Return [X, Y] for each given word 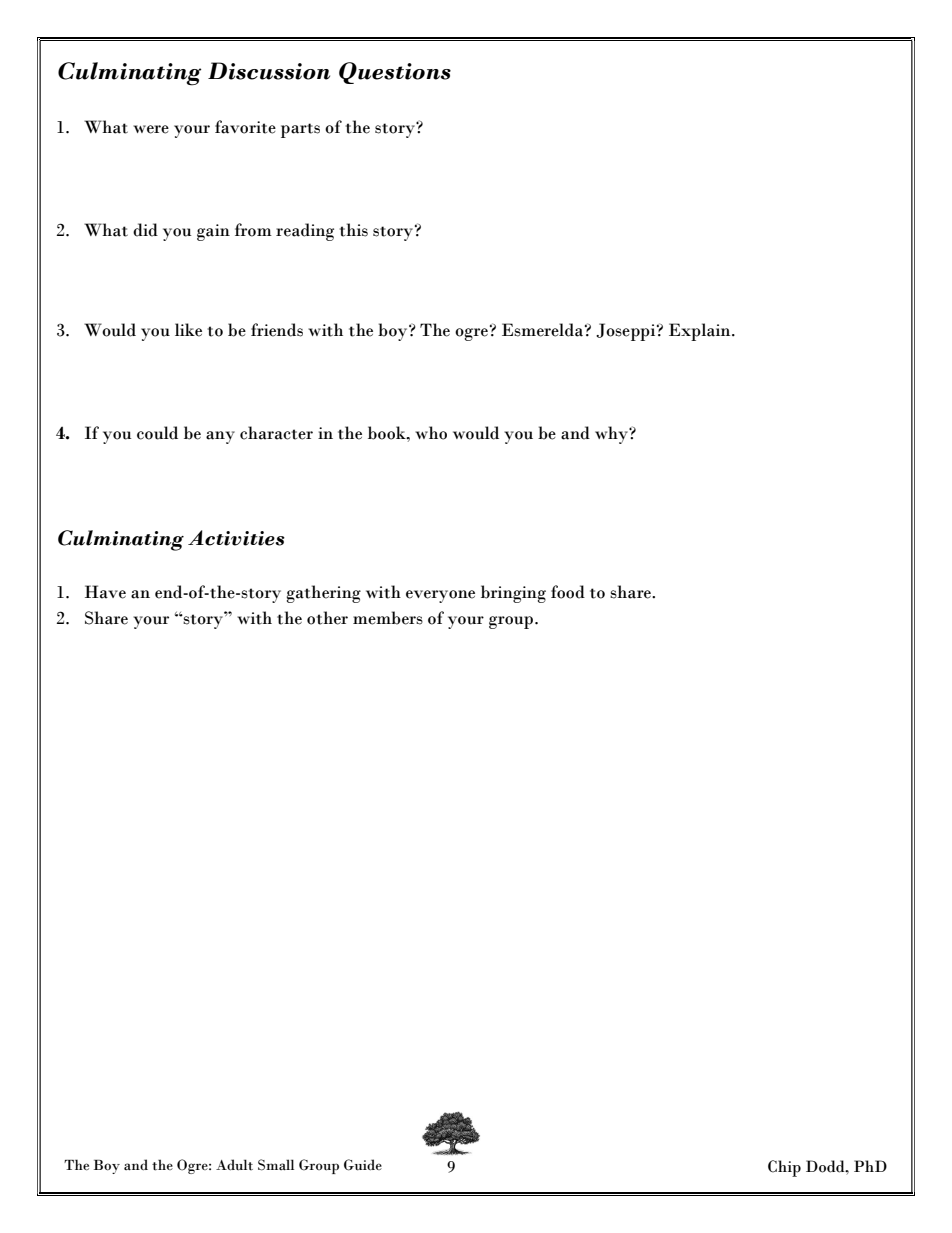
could [157, 433]
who [431, 433]
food [568, 592]
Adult [234, 1165]
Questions [395, 73]
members [388, 618]
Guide [363, 1165]
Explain [701, 332]
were [151, 129]
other [327, 618]
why [612, 435]
